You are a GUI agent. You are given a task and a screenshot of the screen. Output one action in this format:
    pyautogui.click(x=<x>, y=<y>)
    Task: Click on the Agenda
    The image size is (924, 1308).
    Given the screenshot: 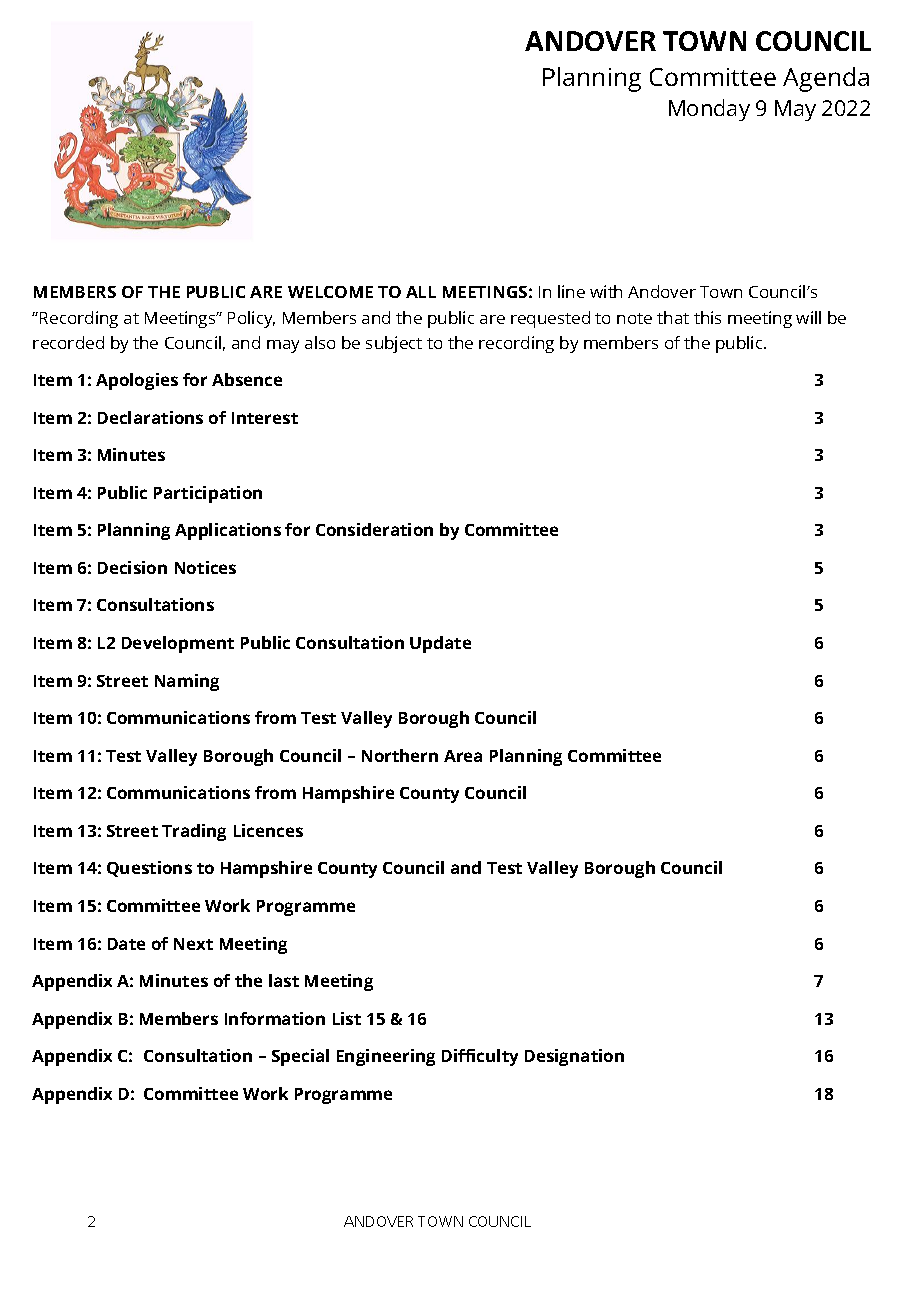 What is the action you would take?
    pyautogui.click(x=826, y=79)
